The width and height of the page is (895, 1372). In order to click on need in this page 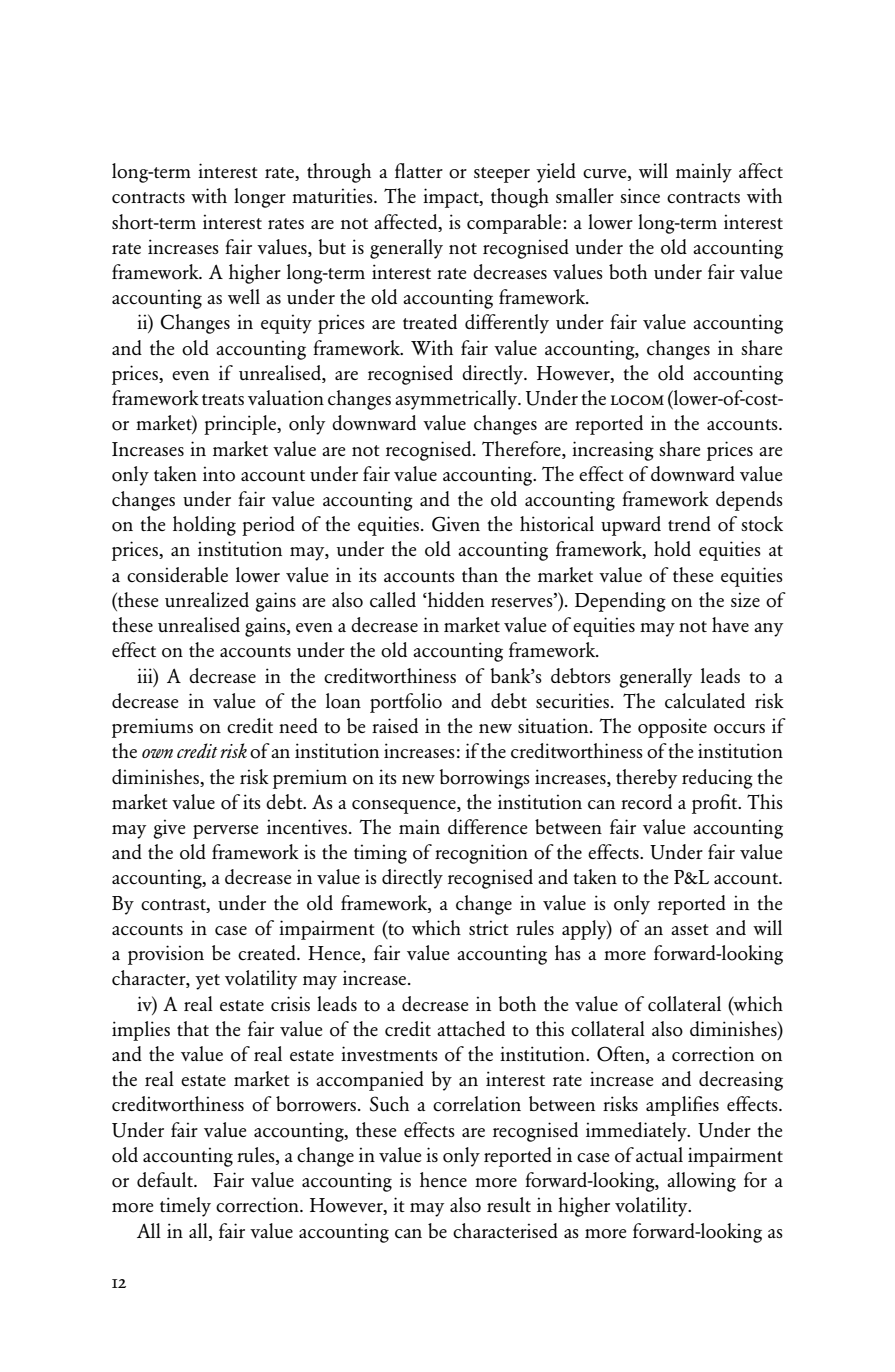, I will do `click(298, 725)`.
